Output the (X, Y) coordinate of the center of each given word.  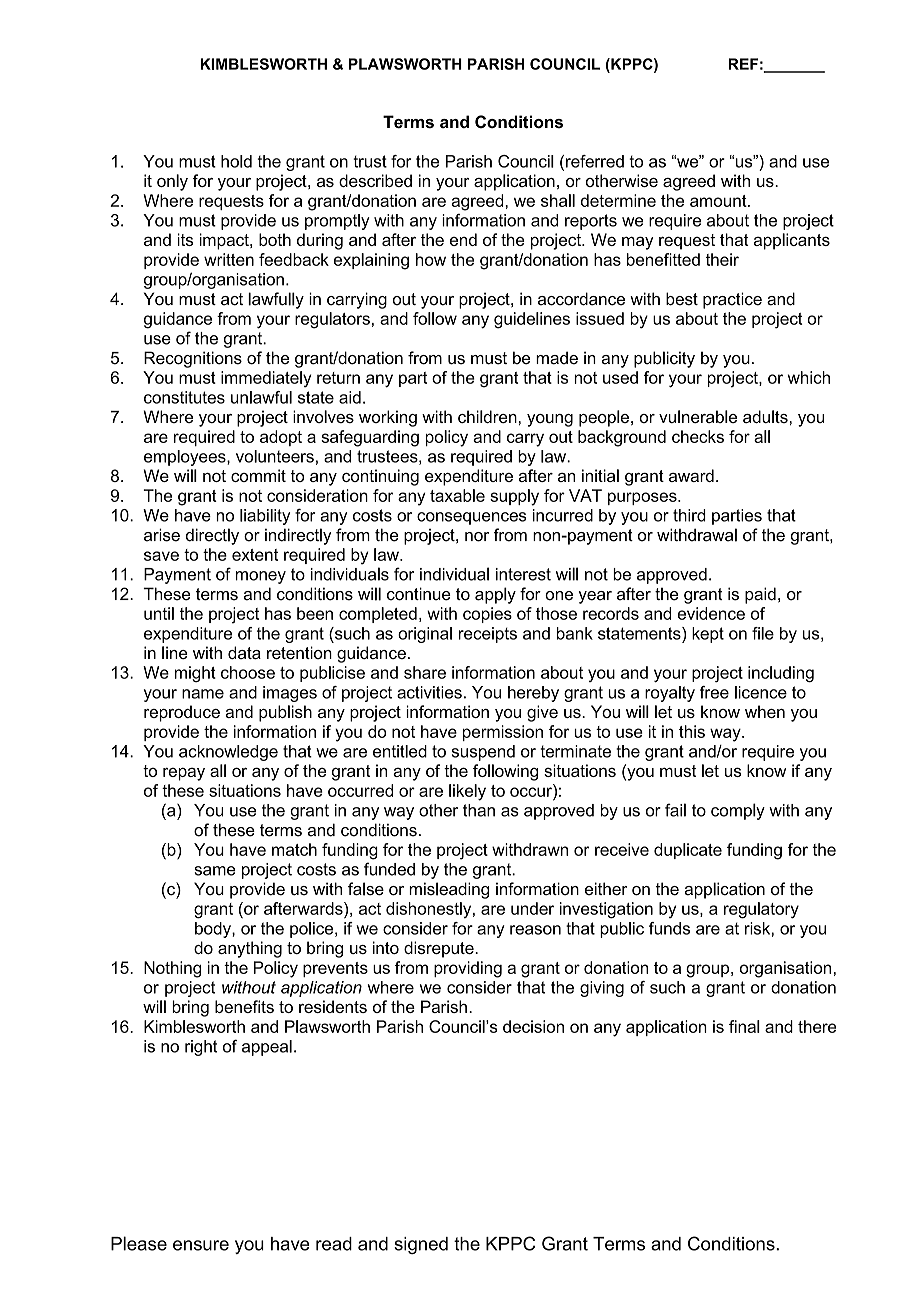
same (215, 871)
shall (558, 200)
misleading (449, 890)
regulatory (761, 910)
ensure (201, 1245)
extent (255, 555)
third (689, 515)
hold (236, 161)
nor (477, 537)
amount (719, 201)
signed (421, 1245)
